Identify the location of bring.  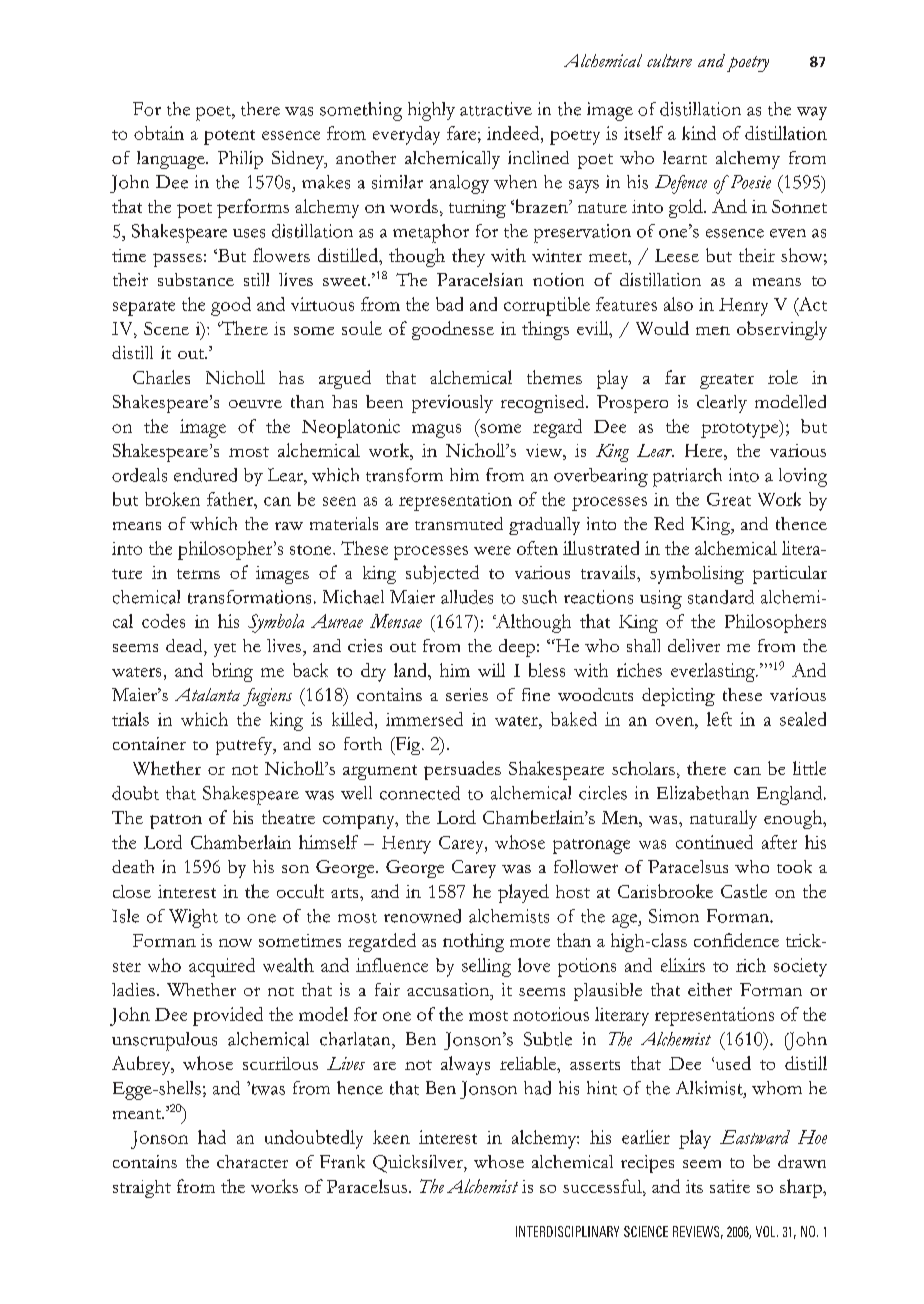
(232, 672).
